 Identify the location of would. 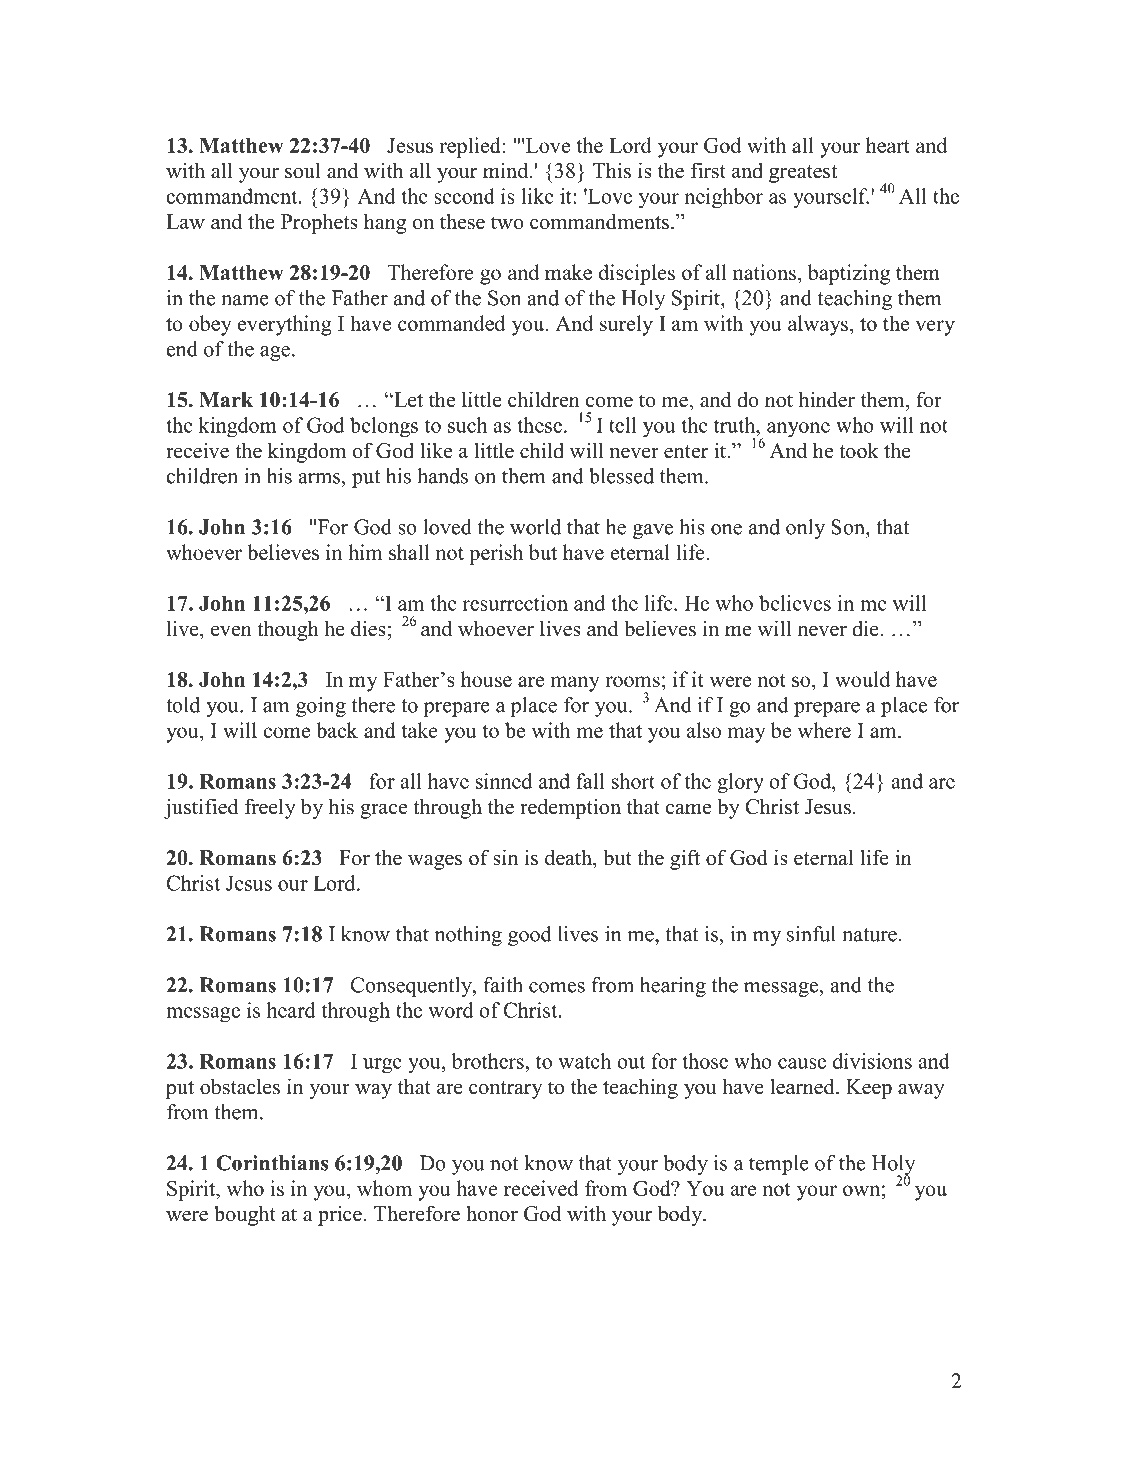
(862, 679).
